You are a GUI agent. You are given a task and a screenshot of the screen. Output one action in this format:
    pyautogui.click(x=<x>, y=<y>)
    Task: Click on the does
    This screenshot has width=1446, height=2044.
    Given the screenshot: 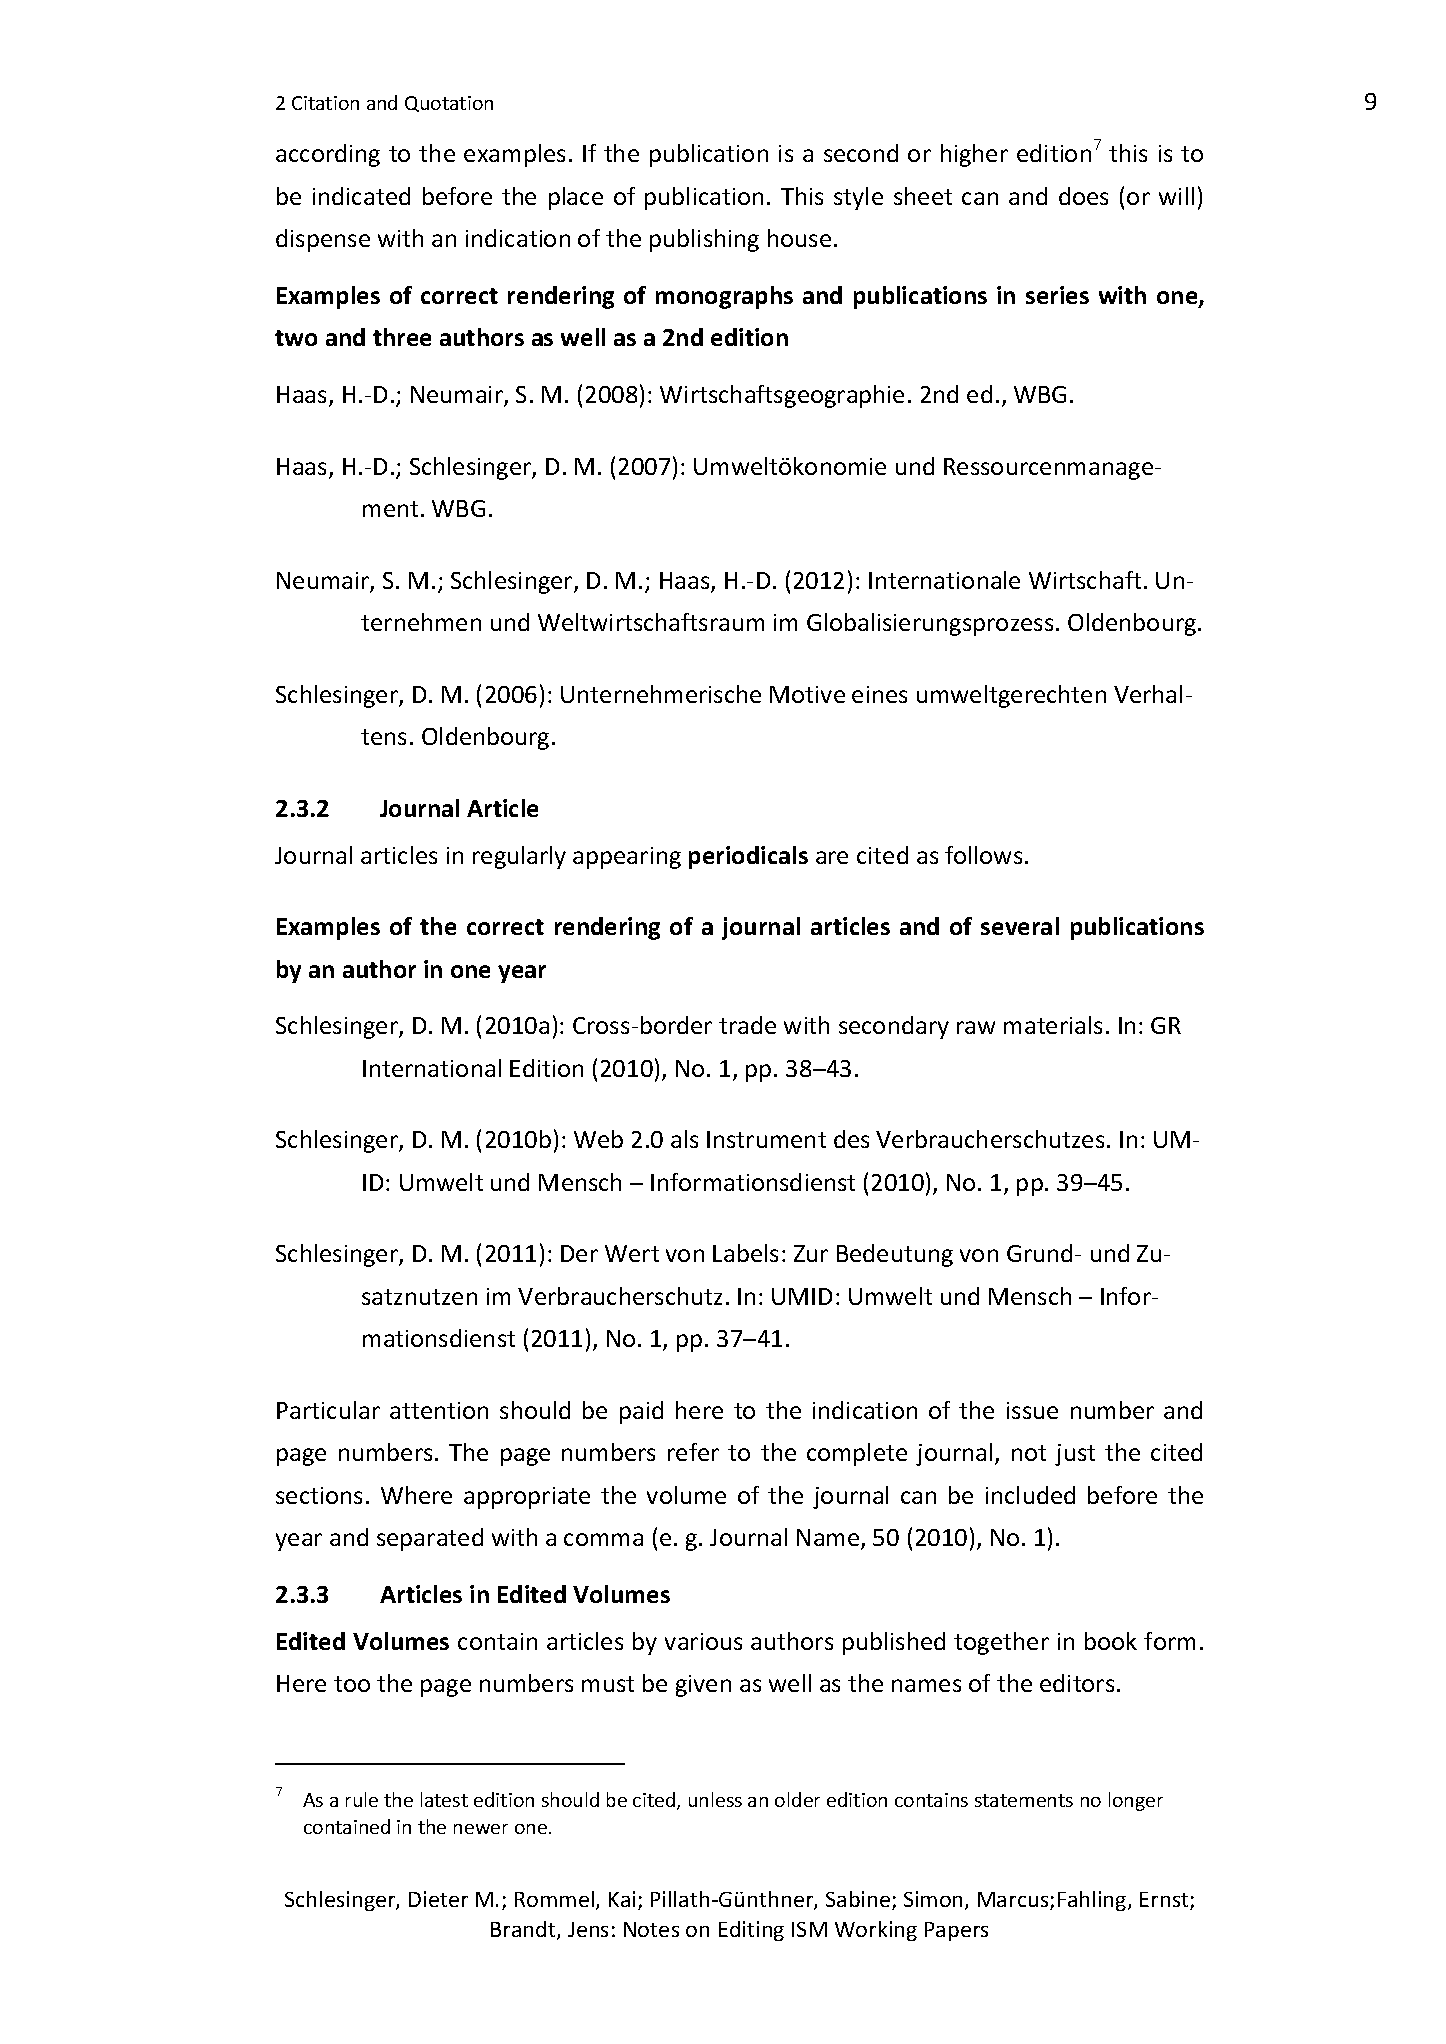 What is the action you would take?
    pyautogui.click(x=1083, y=196)
